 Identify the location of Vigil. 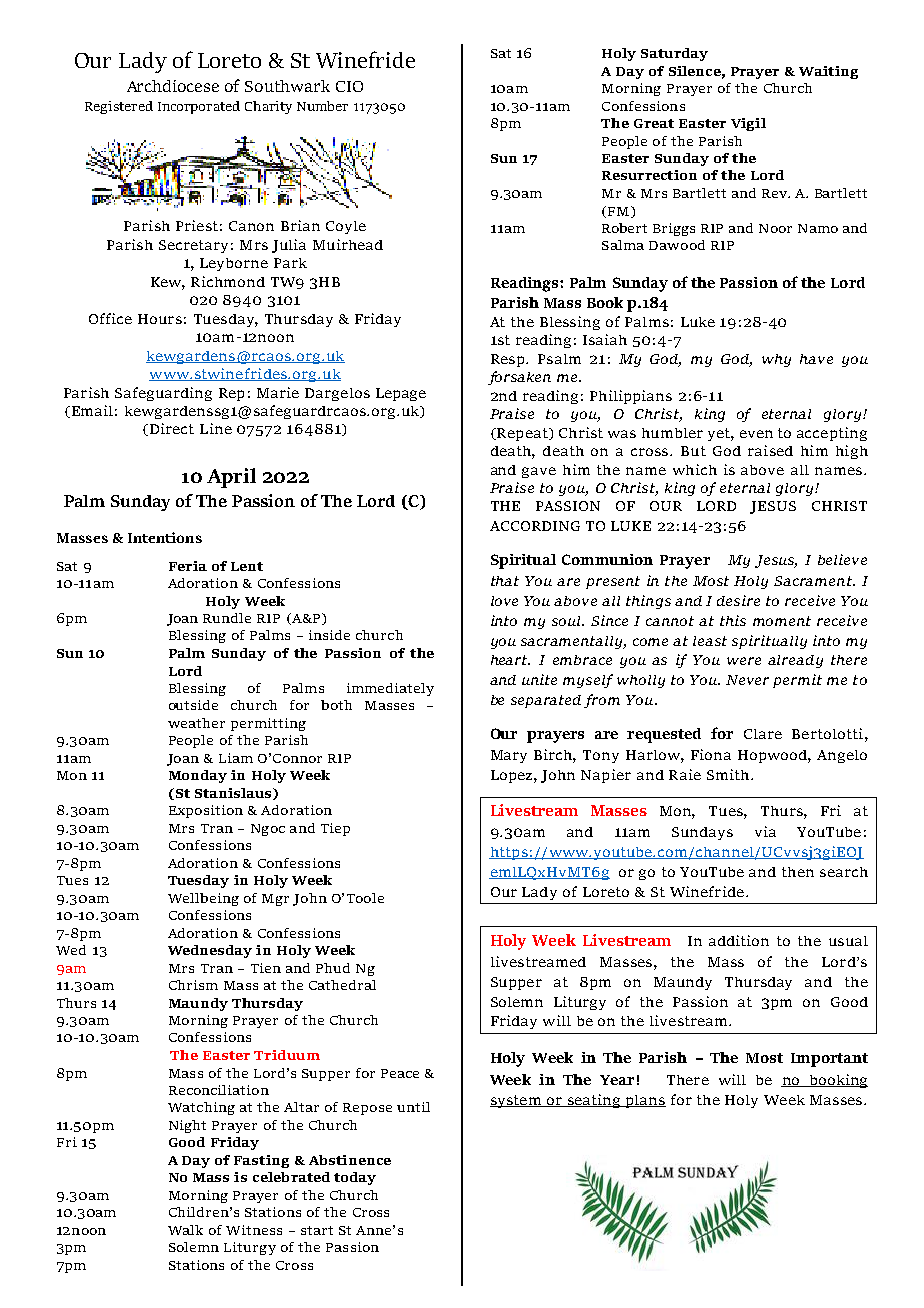
(748, 124).
